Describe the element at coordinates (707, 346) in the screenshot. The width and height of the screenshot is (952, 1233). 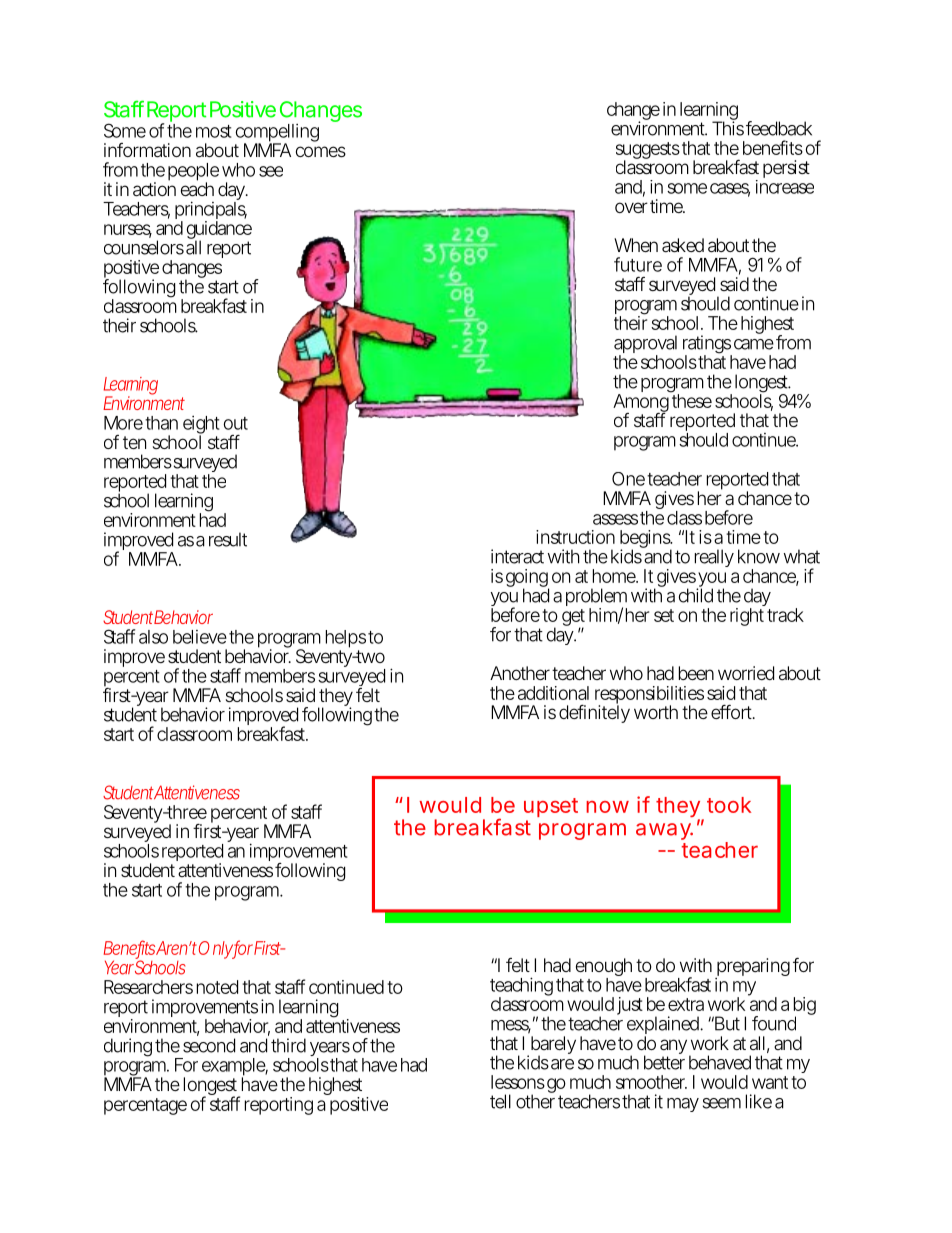
I see `ratings` at that location.
